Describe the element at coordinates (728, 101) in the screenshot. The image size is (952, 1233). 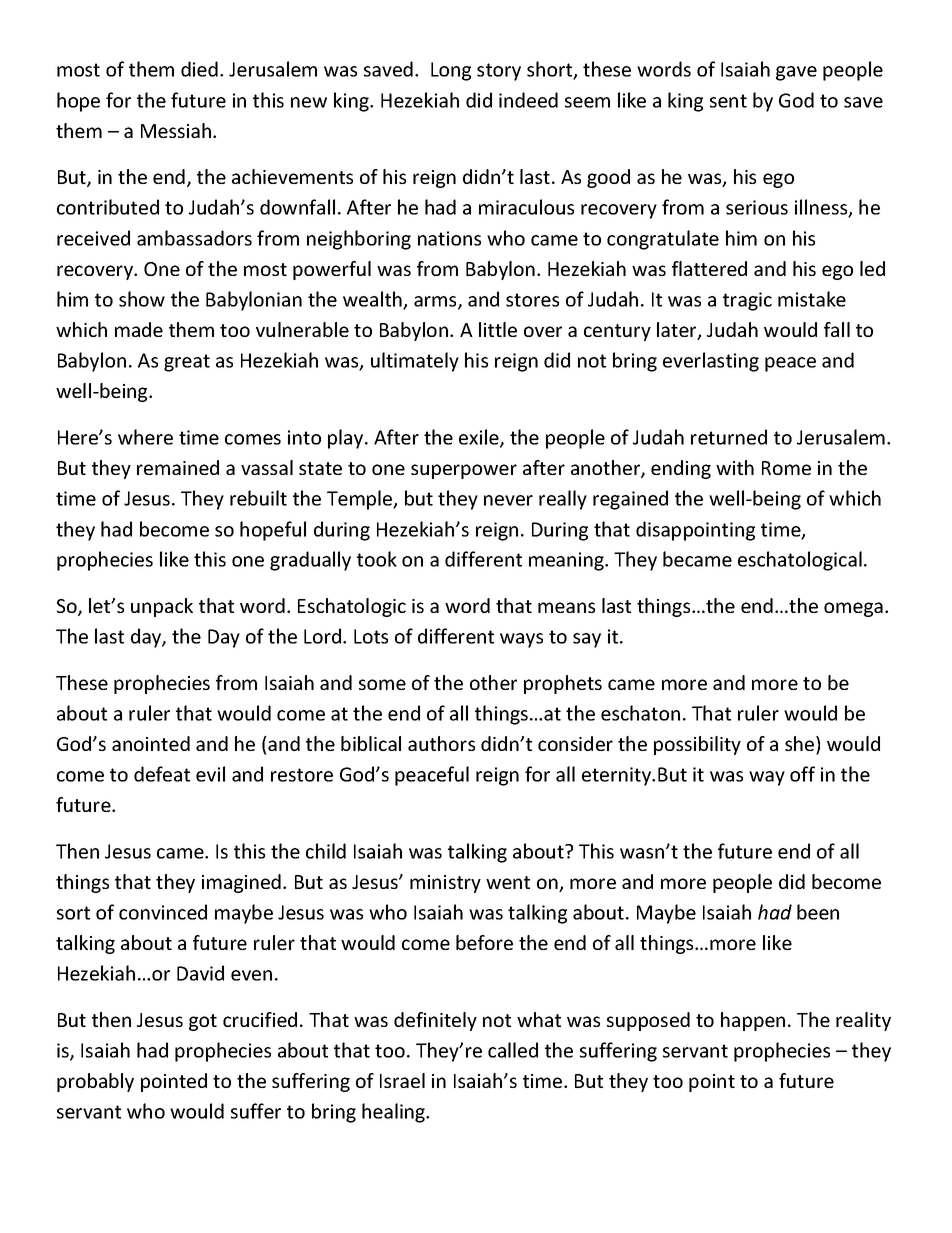
I see `sent` at that location.
